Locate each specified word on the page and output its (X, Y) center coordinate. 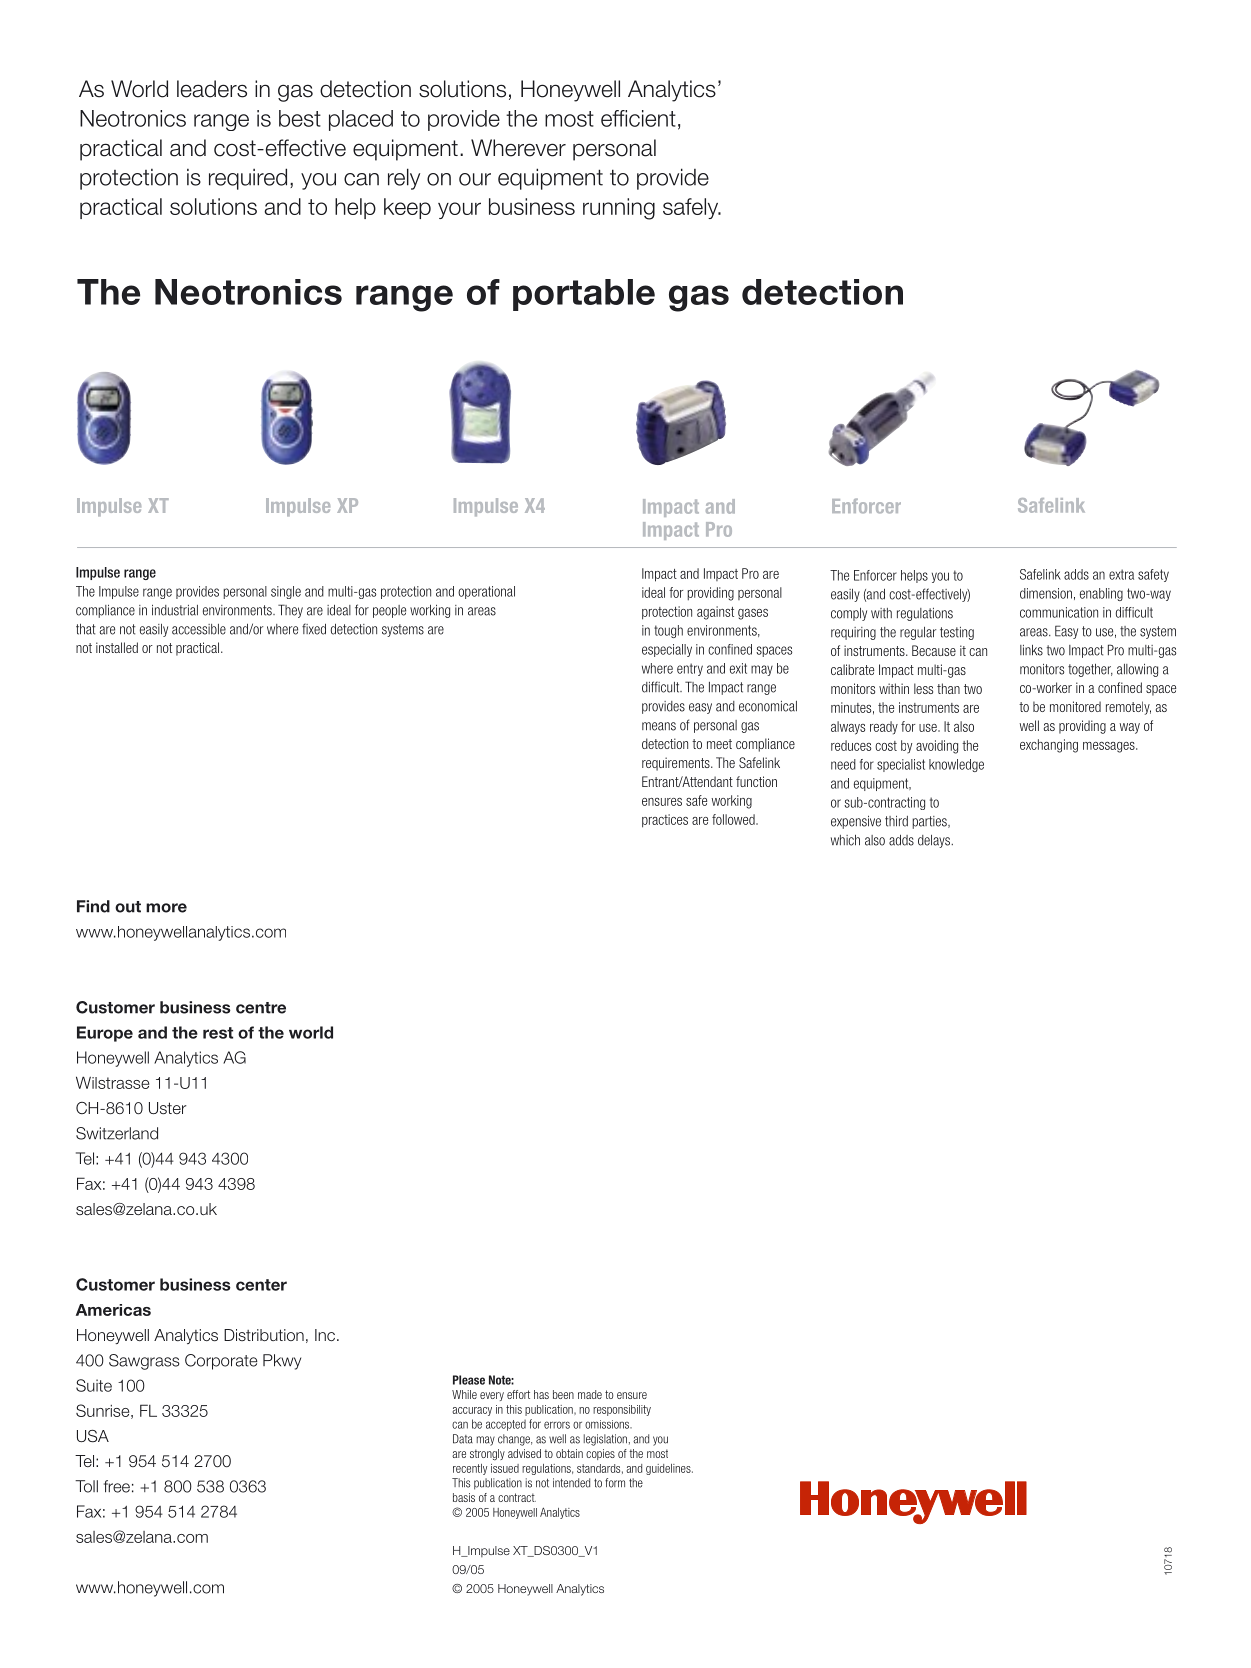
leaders (212, 89)
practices (665, 821)
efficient (638, 118)
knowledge (956, 765)
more (166, 908)
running (619, 209)
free (117, 1486)
